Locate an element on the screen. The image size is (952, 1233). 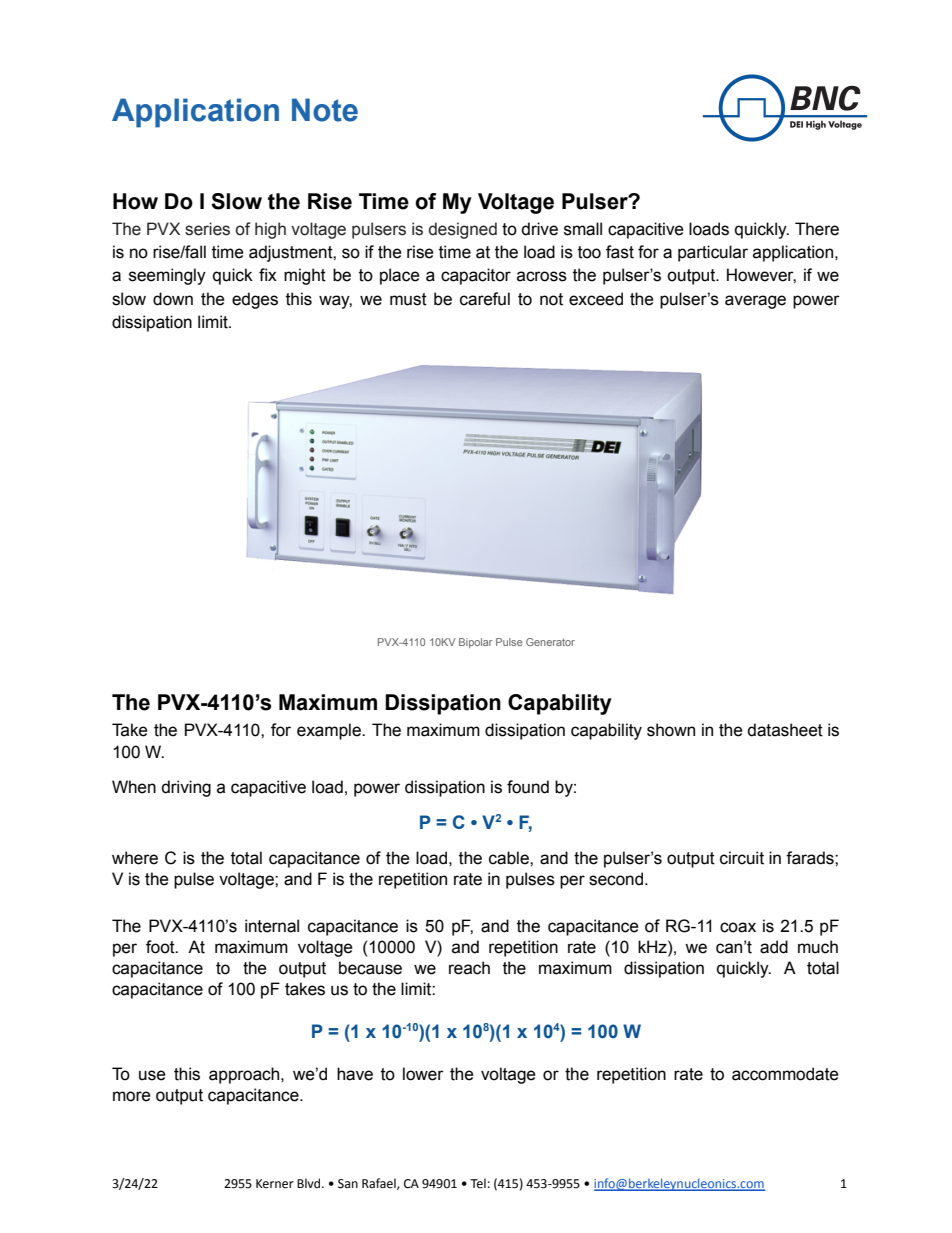
designed is located at coordinates (463, 230).
